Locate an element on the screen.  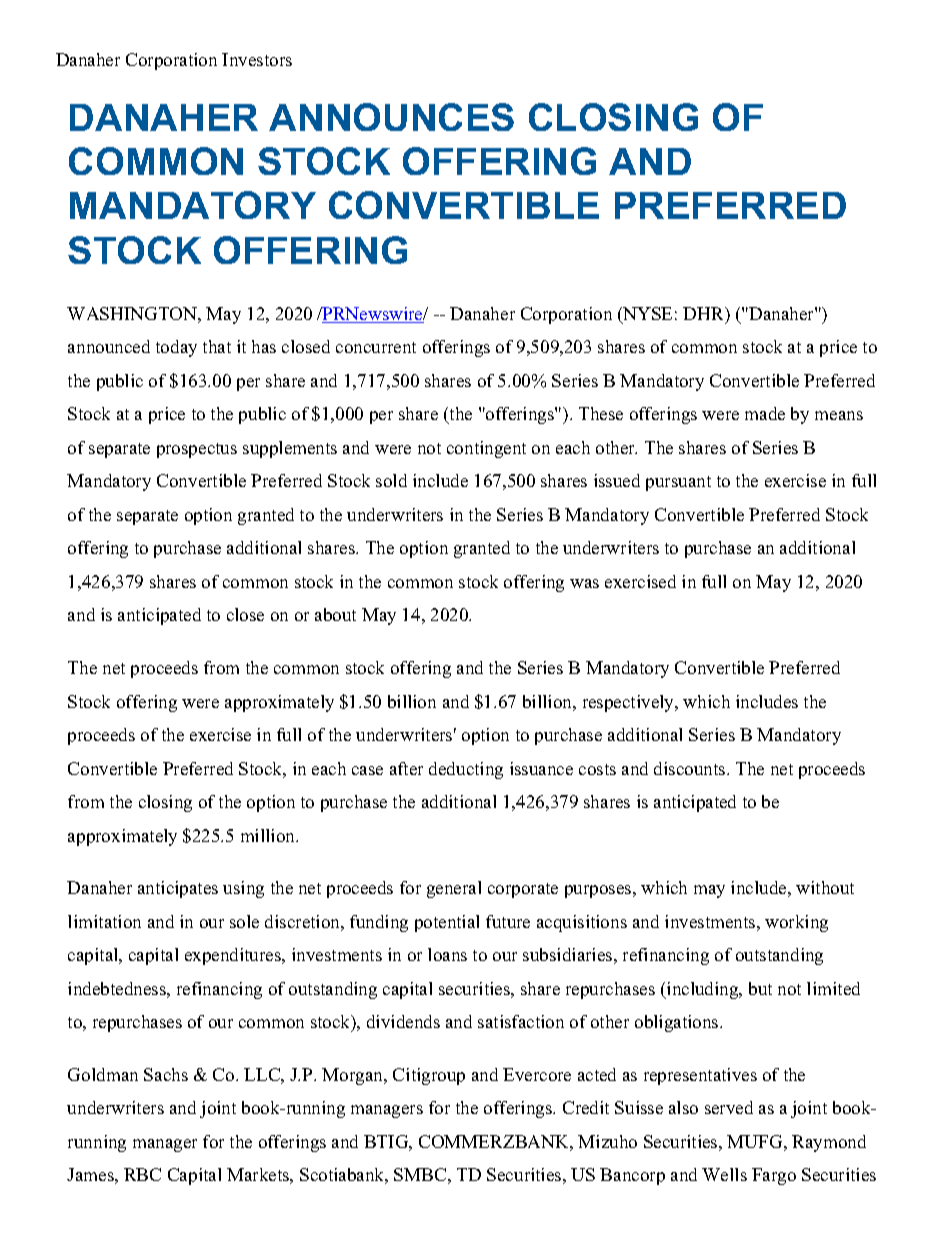
contingent is located at coordinates (486, 449).
